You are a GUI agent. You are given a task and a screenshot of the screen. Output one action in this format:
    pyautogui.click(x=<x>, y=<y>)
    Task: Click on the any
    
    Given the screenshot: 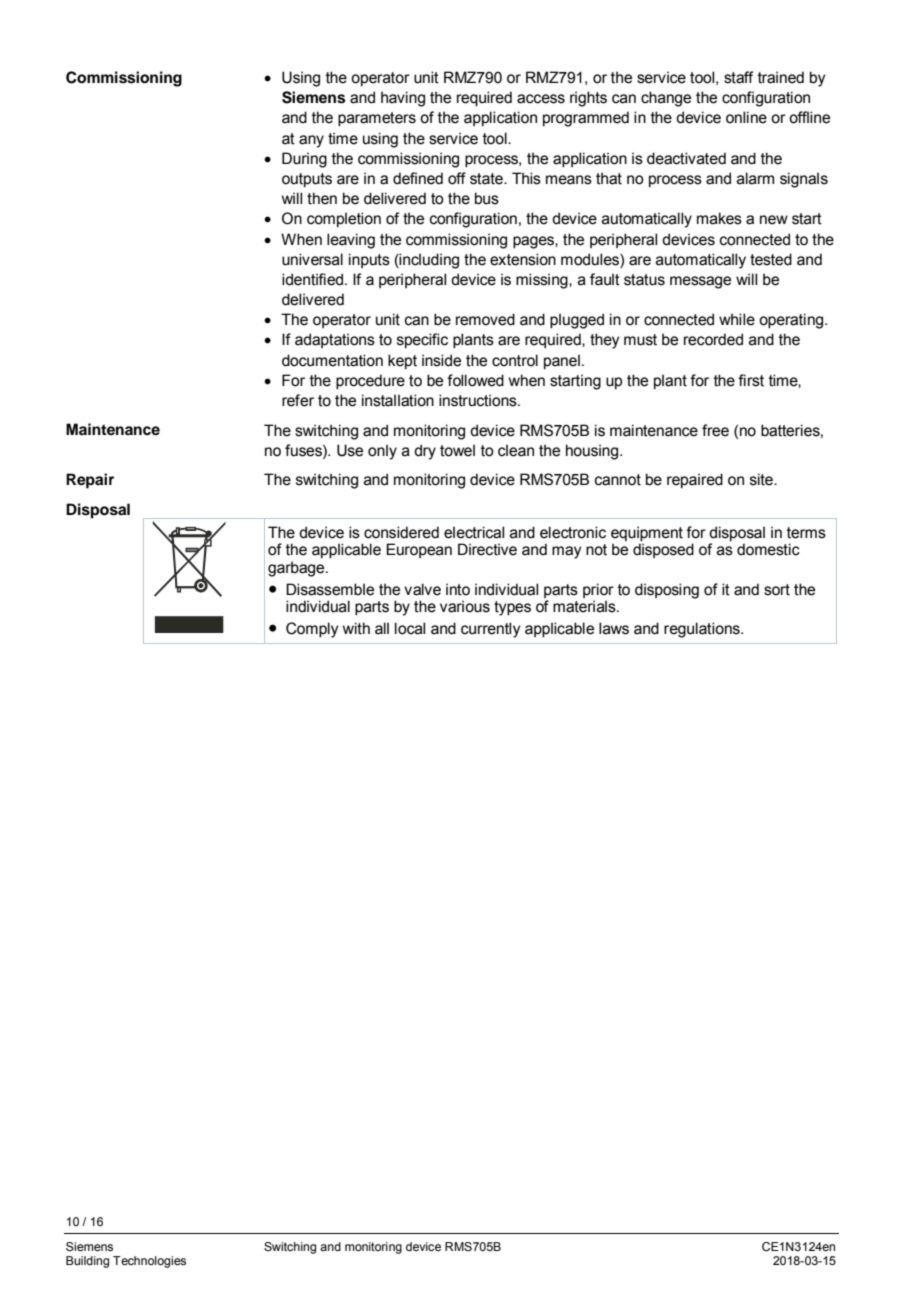 What is the action you would take?
    pyautogui.click(x=311, y=141)
